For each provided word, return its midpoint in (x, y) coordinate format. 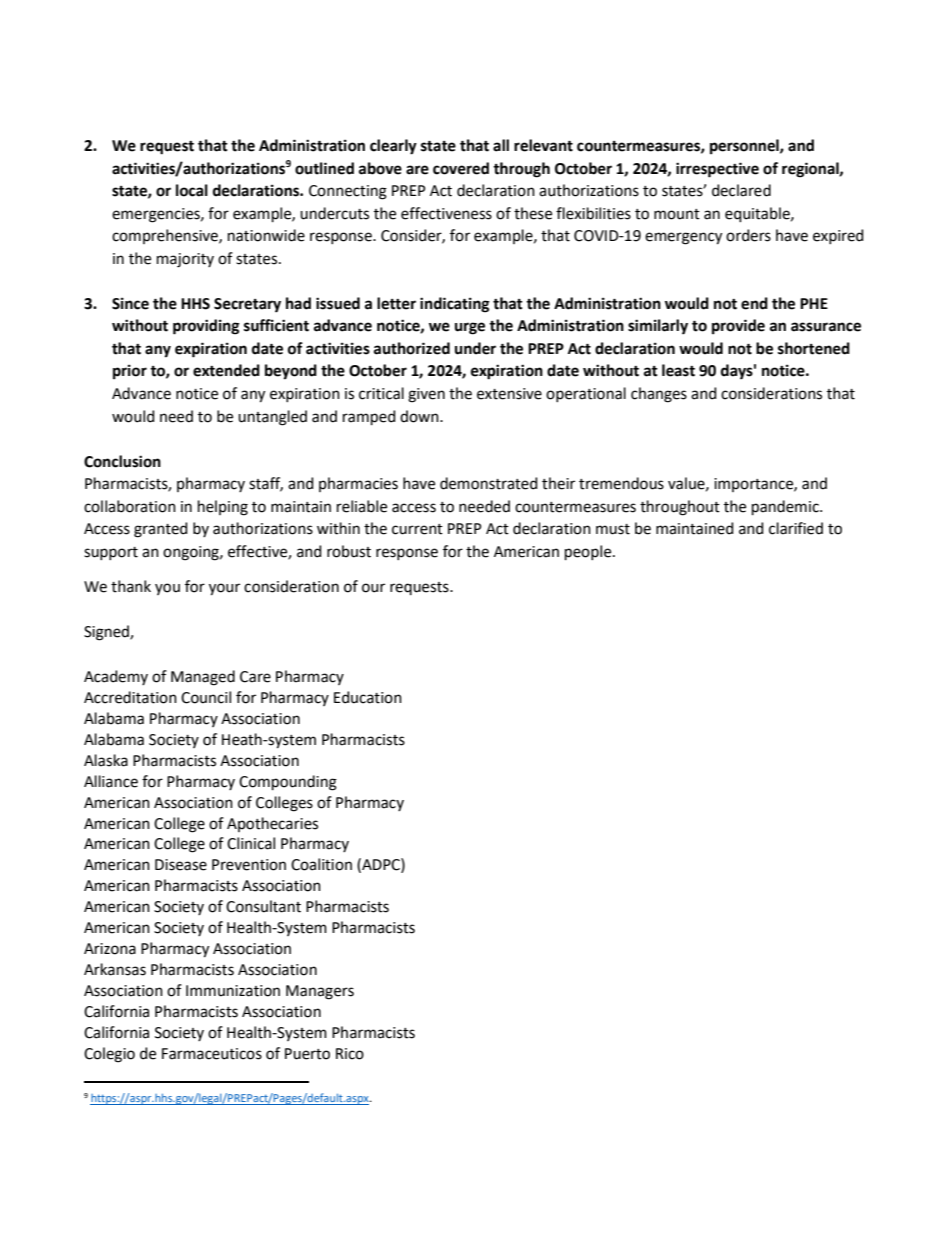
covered (461, 168)
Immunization (233, 991)
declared (741, 190)
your (224, 589)
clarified (796, 528)
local (192, 190)
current (417, 529)
